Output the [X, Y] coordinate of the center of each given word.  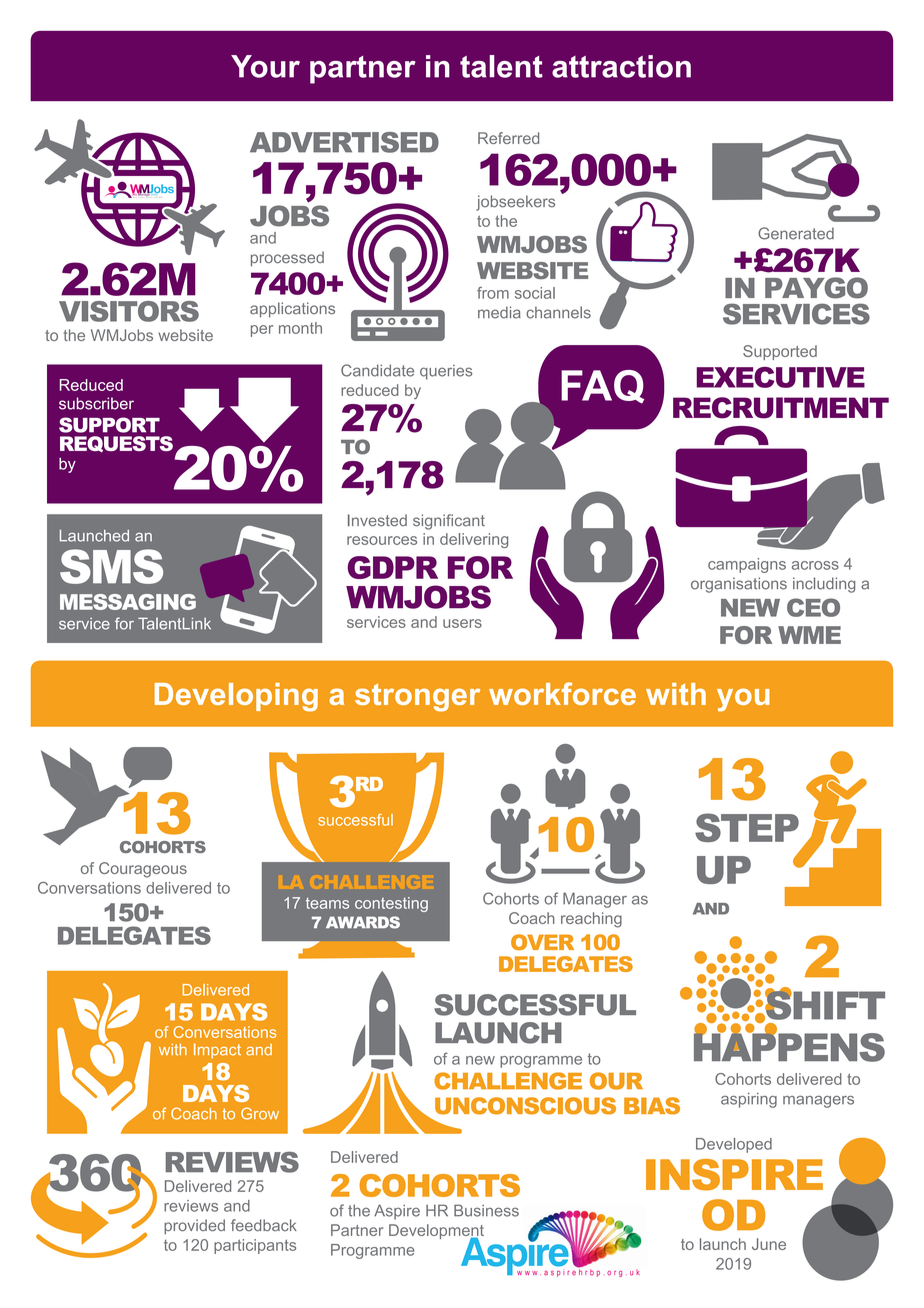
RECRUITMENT [781, 408]
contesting [391, 904]
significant [449, 522]
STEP [747, 827]
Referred [508, 138]
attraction [621, 66]
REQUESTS [116, 444]
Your [265, 66]
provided [194, 1227]
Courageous [143, 870]
